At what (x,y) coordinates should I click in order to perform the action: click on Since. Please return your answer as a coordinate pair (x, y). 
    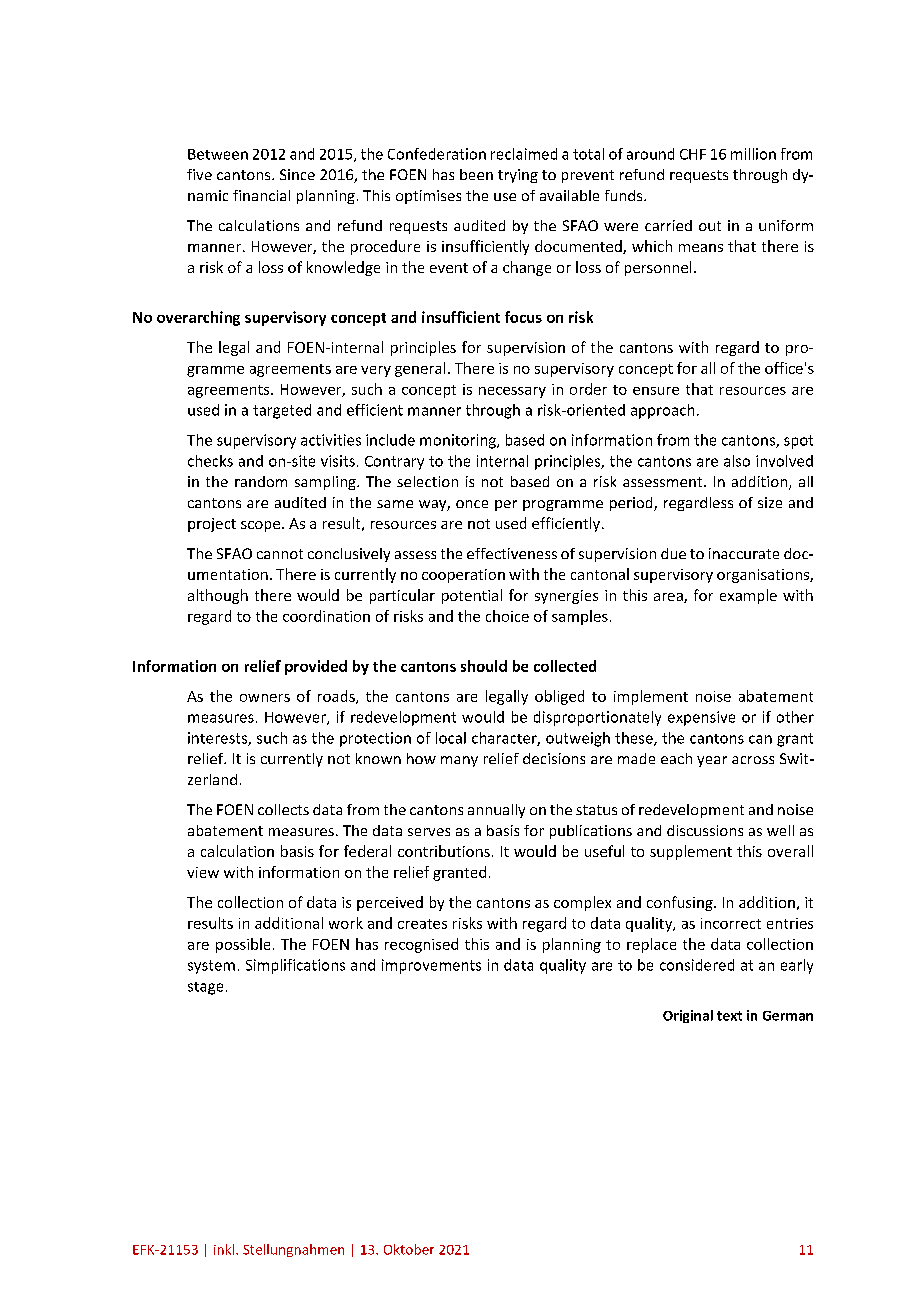
    Looking at the image, I should click on (297, 174).
